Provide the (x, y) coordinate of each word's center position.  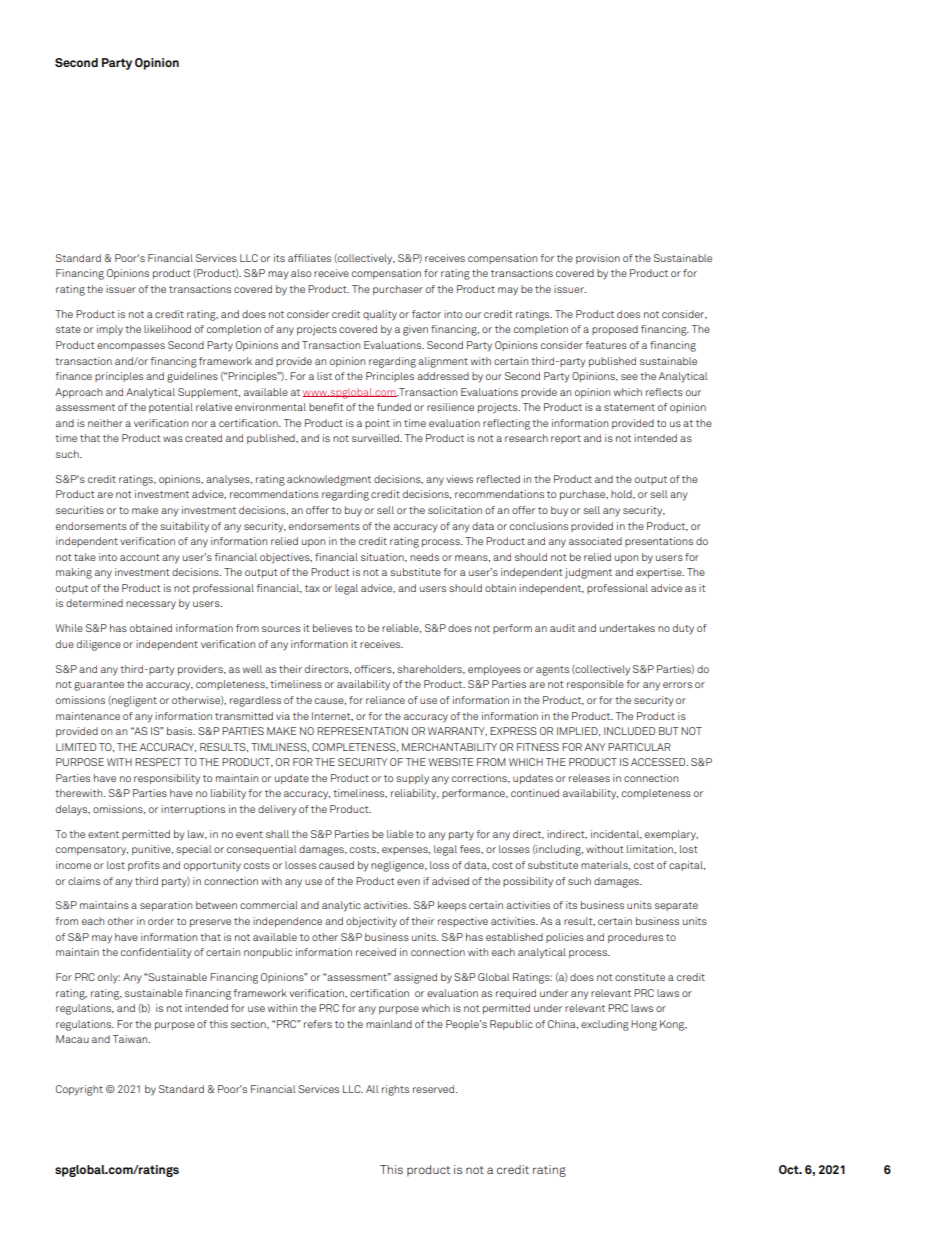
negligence (398, 866)
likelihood (167, 329)
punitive (152, 850)
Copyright (79, 1090)
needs (424, 557)
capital (687, 866)
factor (426, 314)
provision (598, 259)
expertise (660, 573)
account (139, 557)
